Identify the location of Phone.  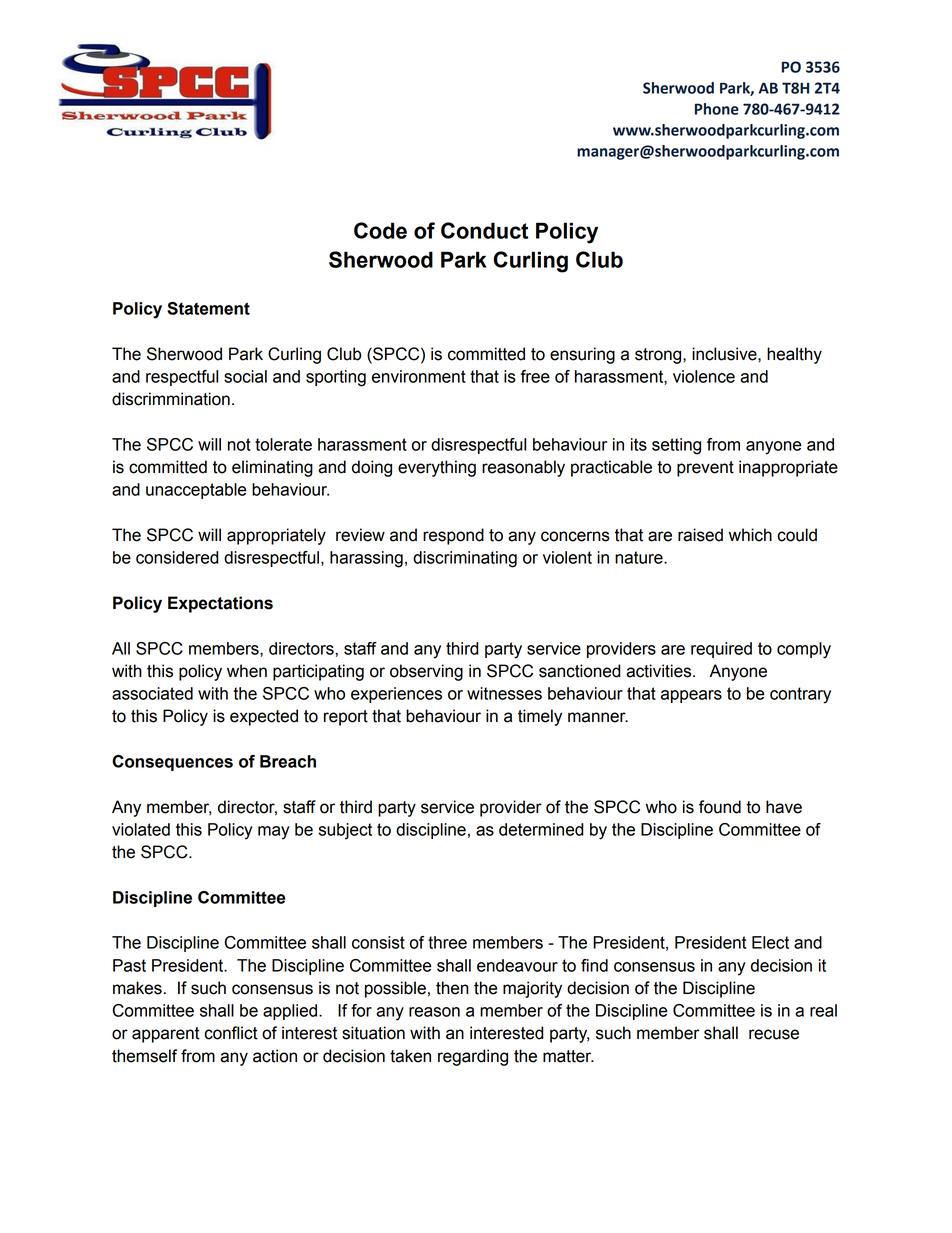
(717, 109).
